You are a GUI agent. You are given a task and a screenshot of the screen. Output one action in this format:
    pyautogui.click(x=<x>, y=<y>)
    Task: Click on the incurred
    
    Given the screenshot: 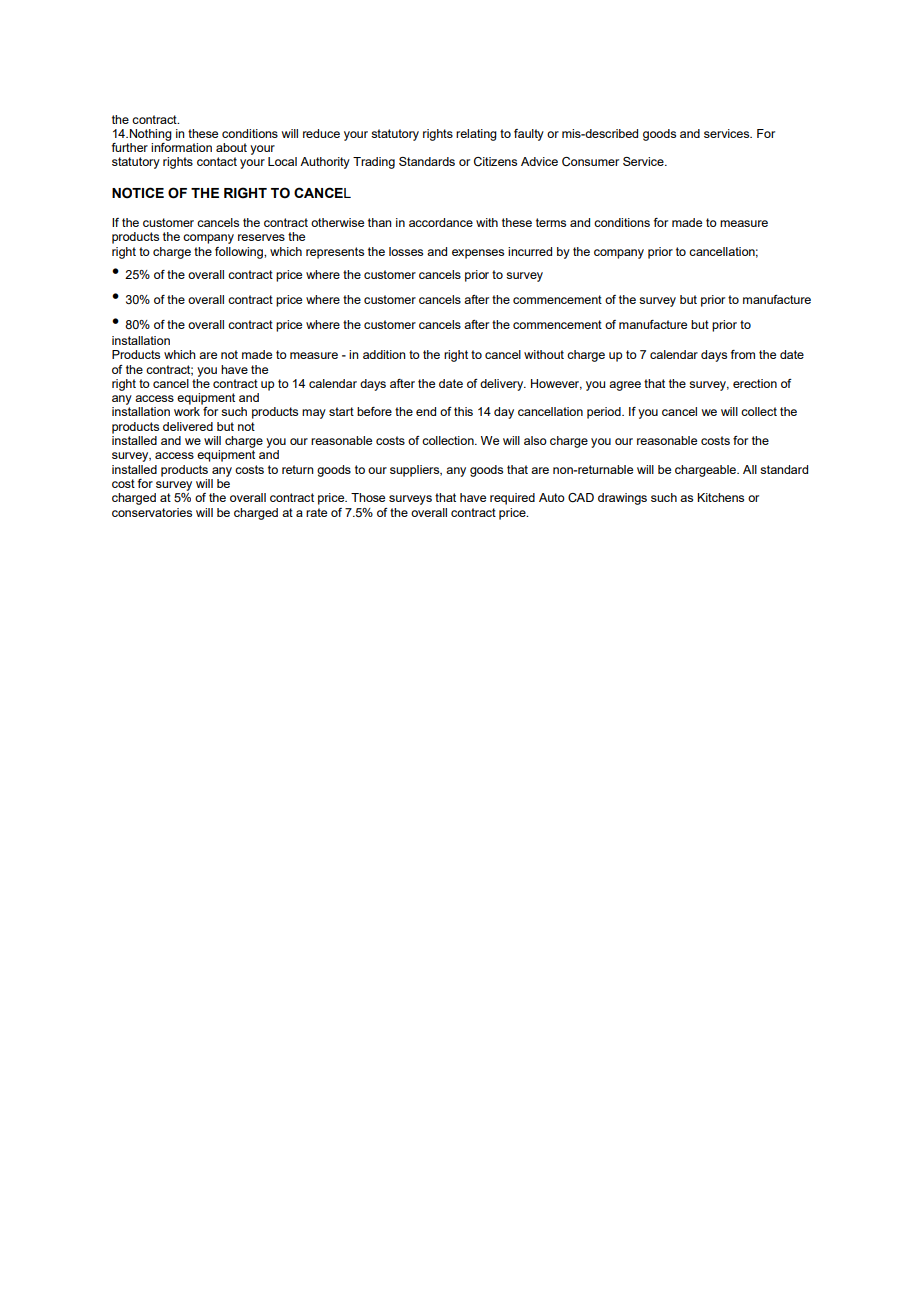 What is the action you would take?
    pyautogui.click(x=530, y=251)
